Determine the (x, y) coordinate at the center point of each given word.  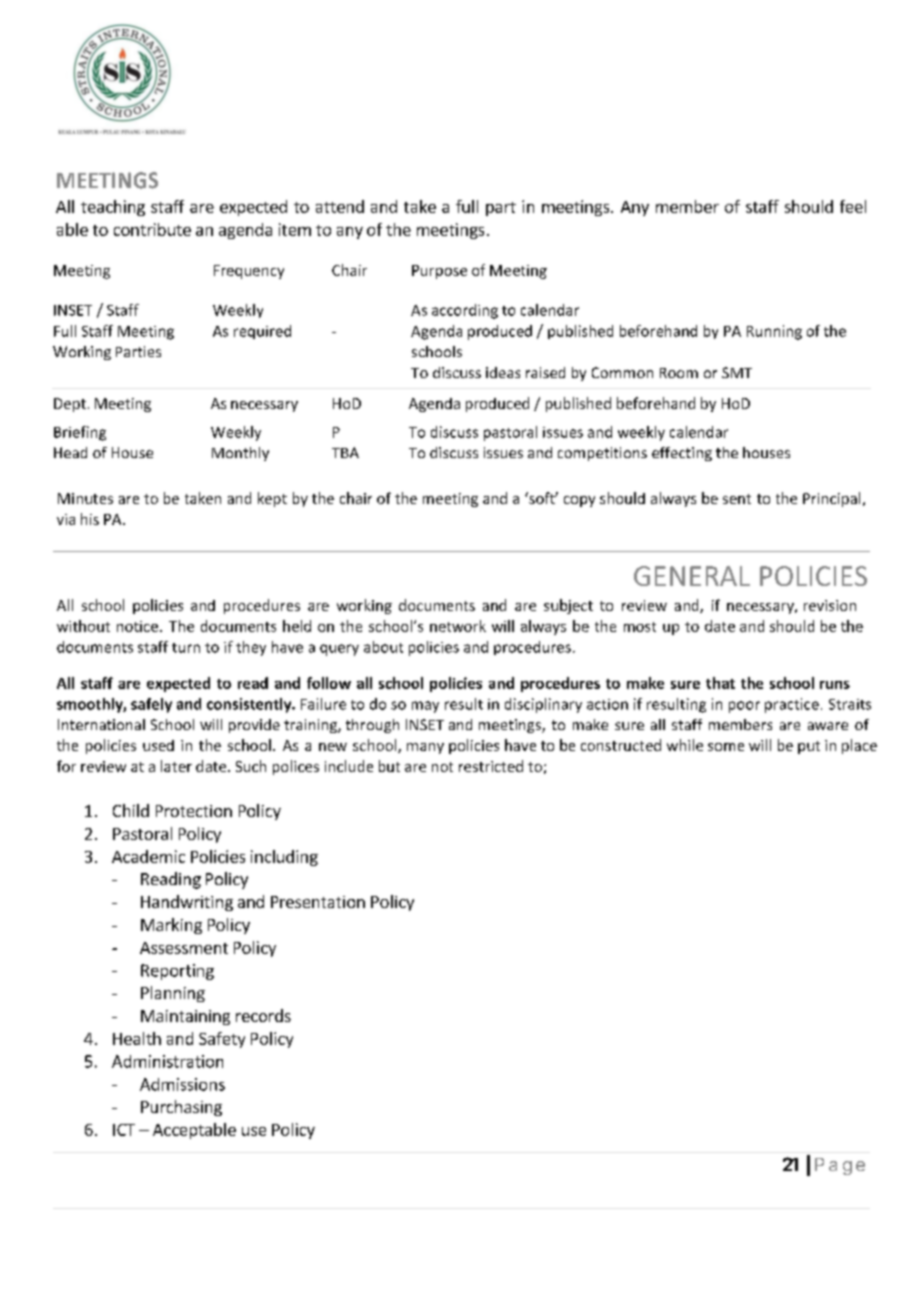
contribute (152, 229)
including (284, 858)
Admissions (182, 1084)
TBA (345, 452)
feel (853, 206)
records (263, 1015)
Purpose (439, 272)
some (726, 747)
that (720, 683)
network (458, 626)
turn (186, 648)
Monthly (240, 454)
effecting (682, 454)
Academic (148, 856)
